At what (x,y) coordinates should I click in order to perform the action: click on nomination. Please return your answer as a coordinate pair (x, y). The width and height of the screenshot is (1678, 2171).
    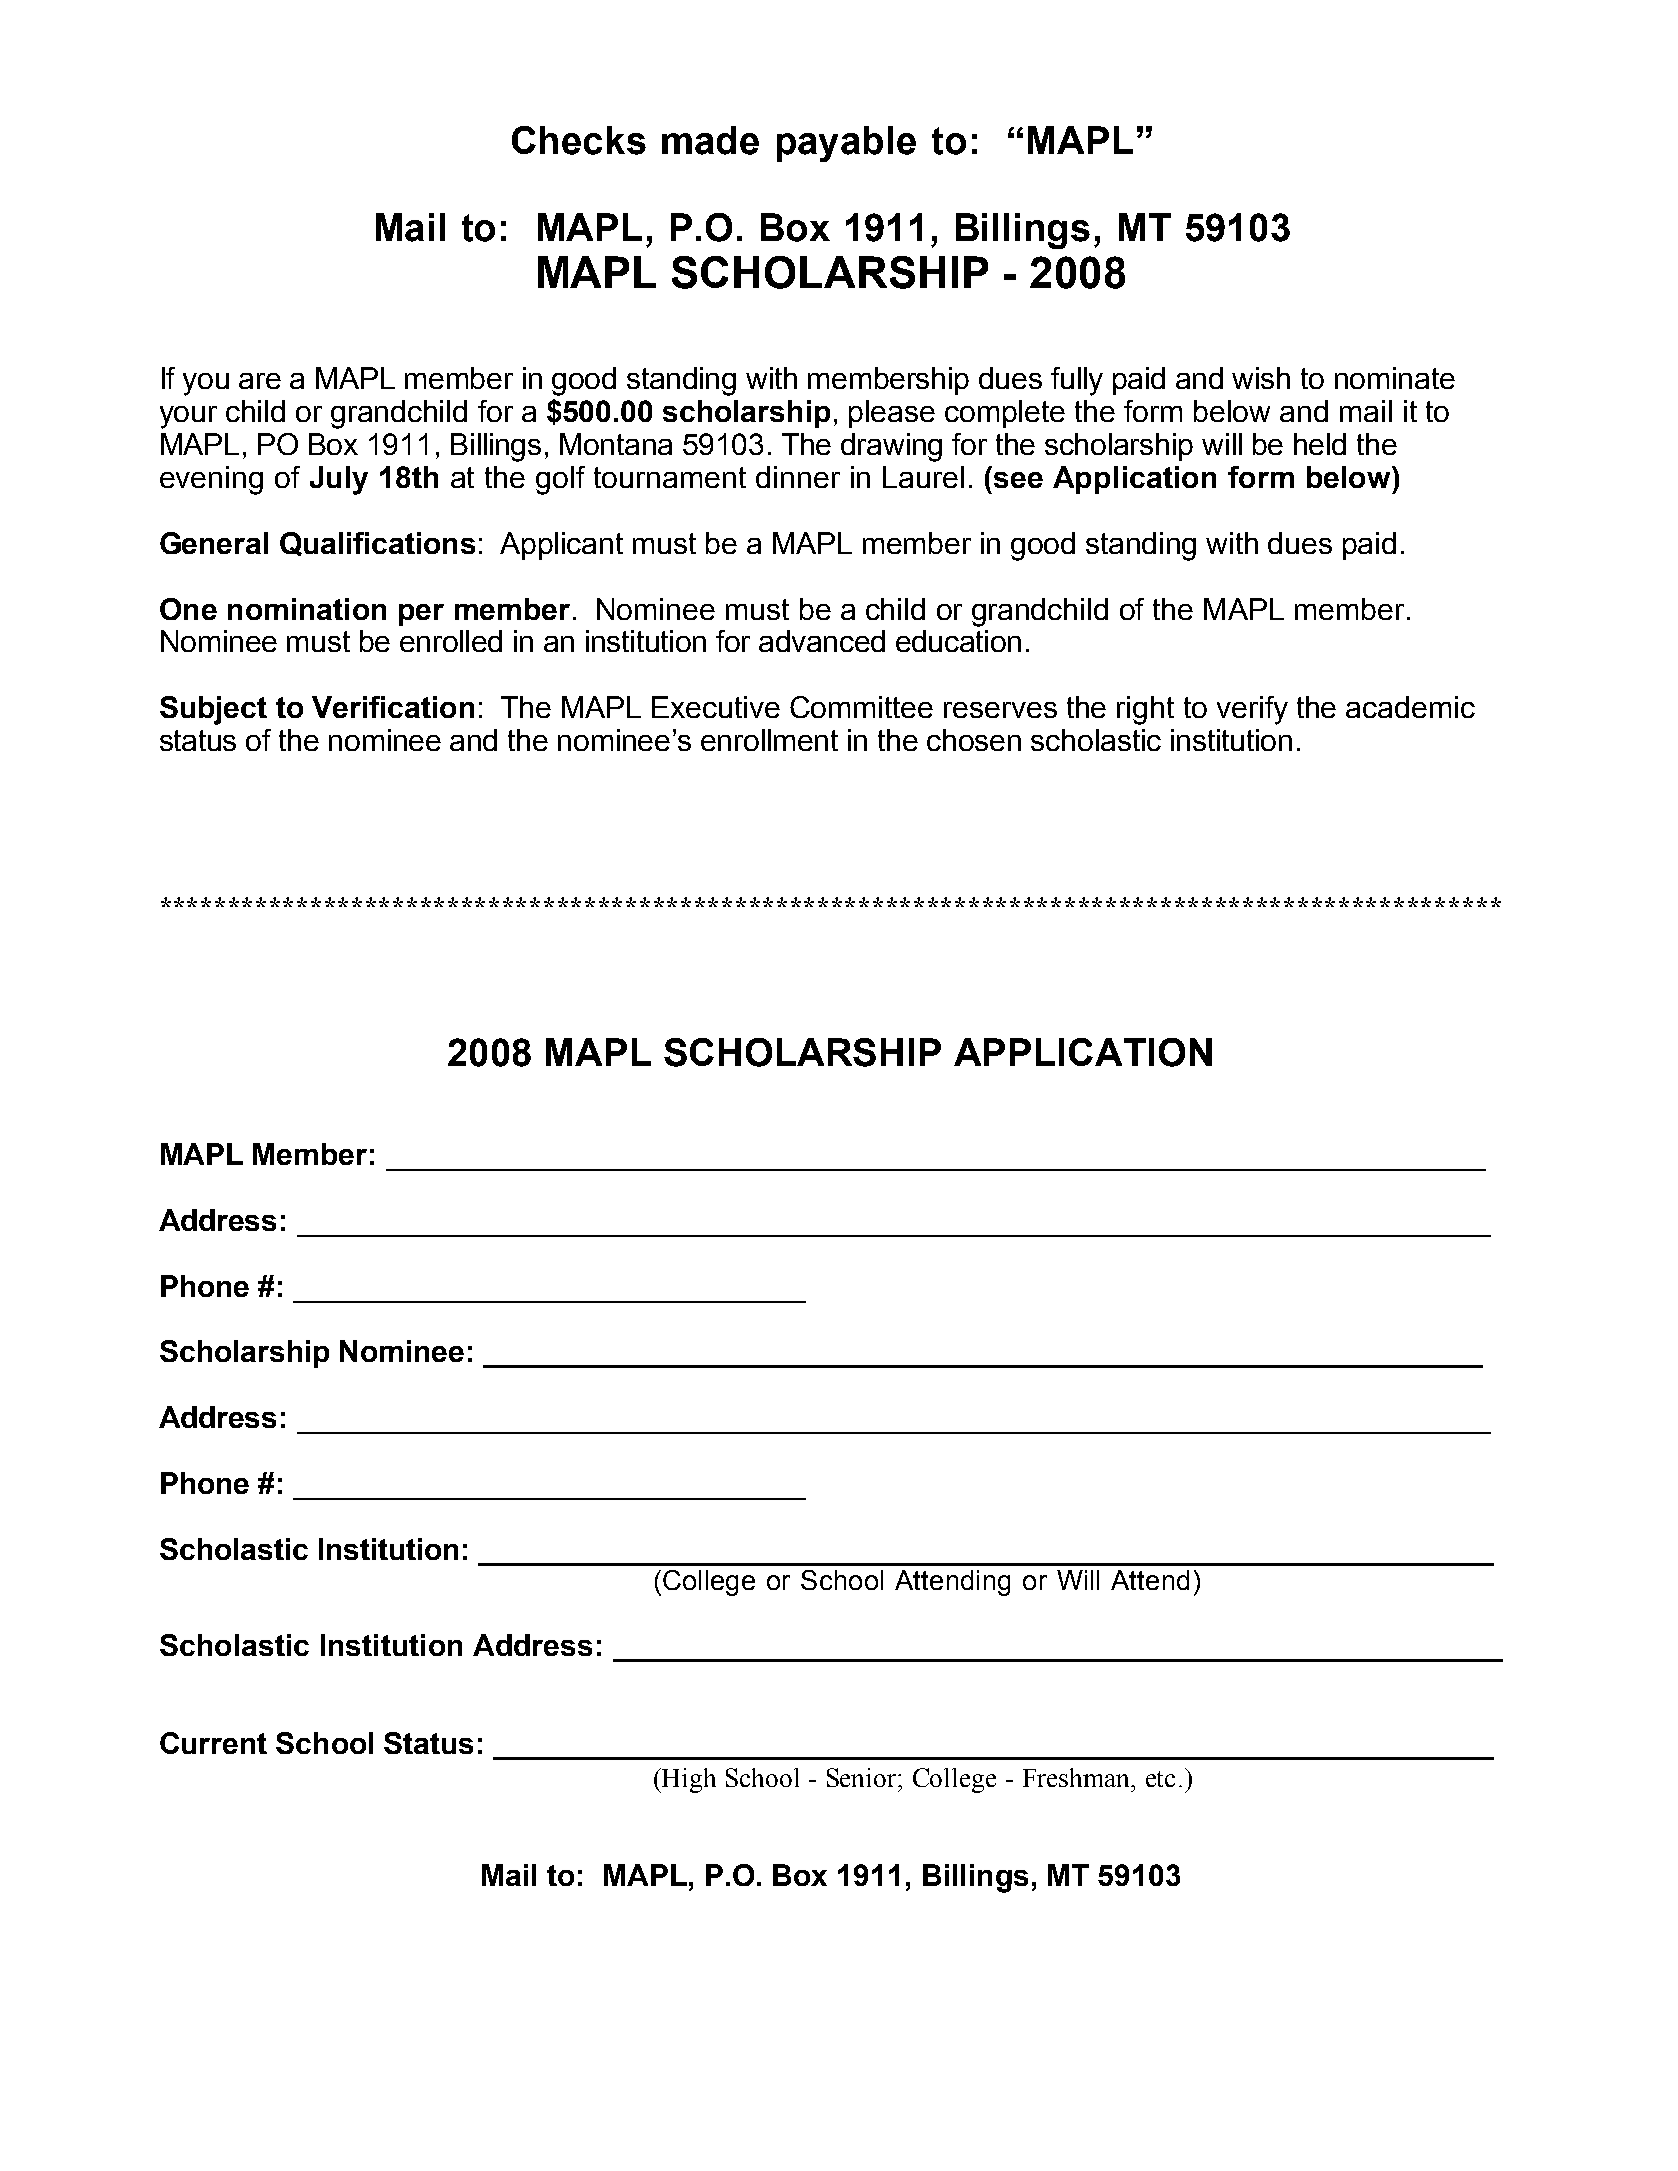
    Looking at the image, I should click on (307, 609).
